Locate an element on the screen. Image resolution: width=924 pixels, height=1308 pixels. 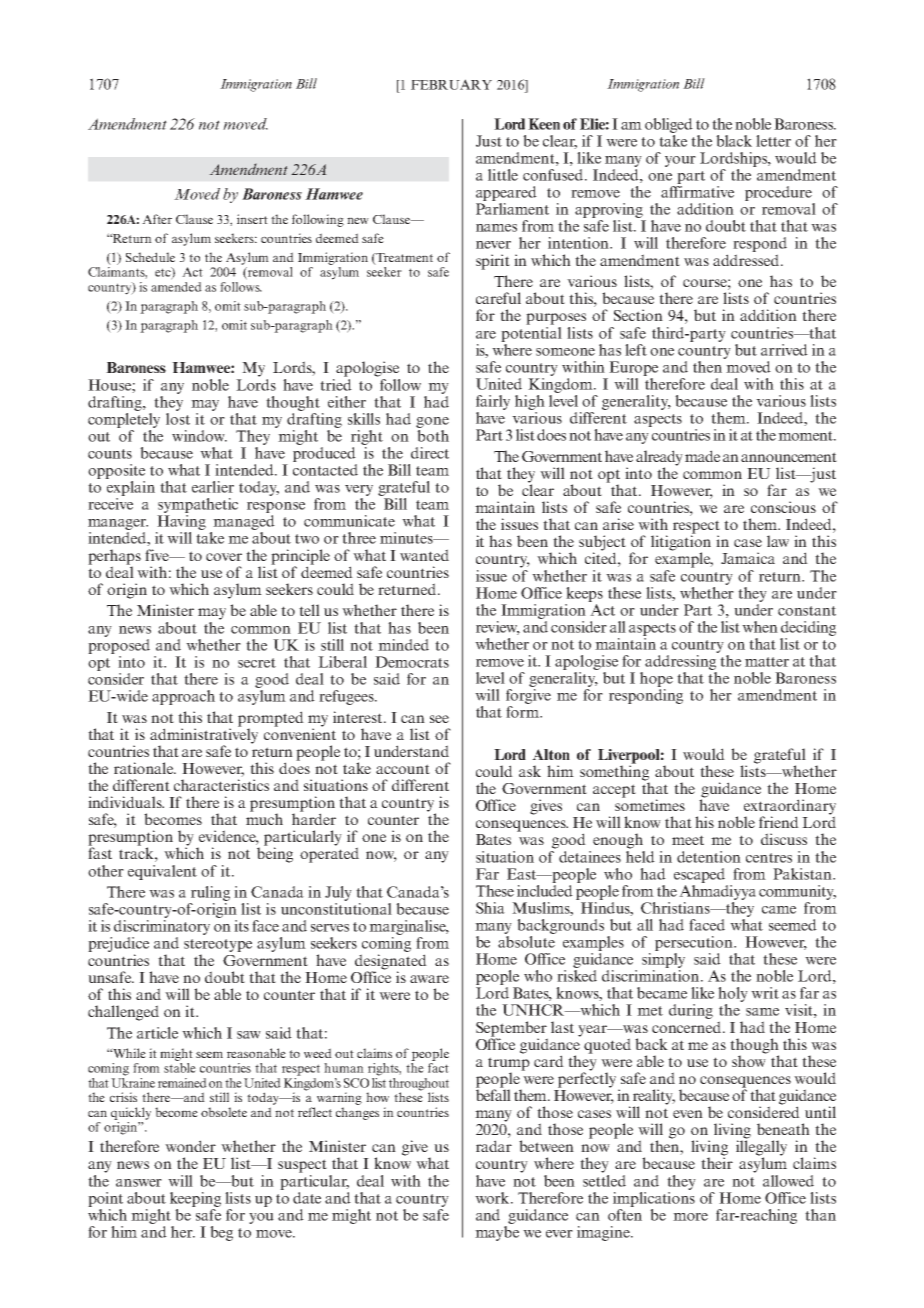
keeping is located at coordinates (195, 1199).
